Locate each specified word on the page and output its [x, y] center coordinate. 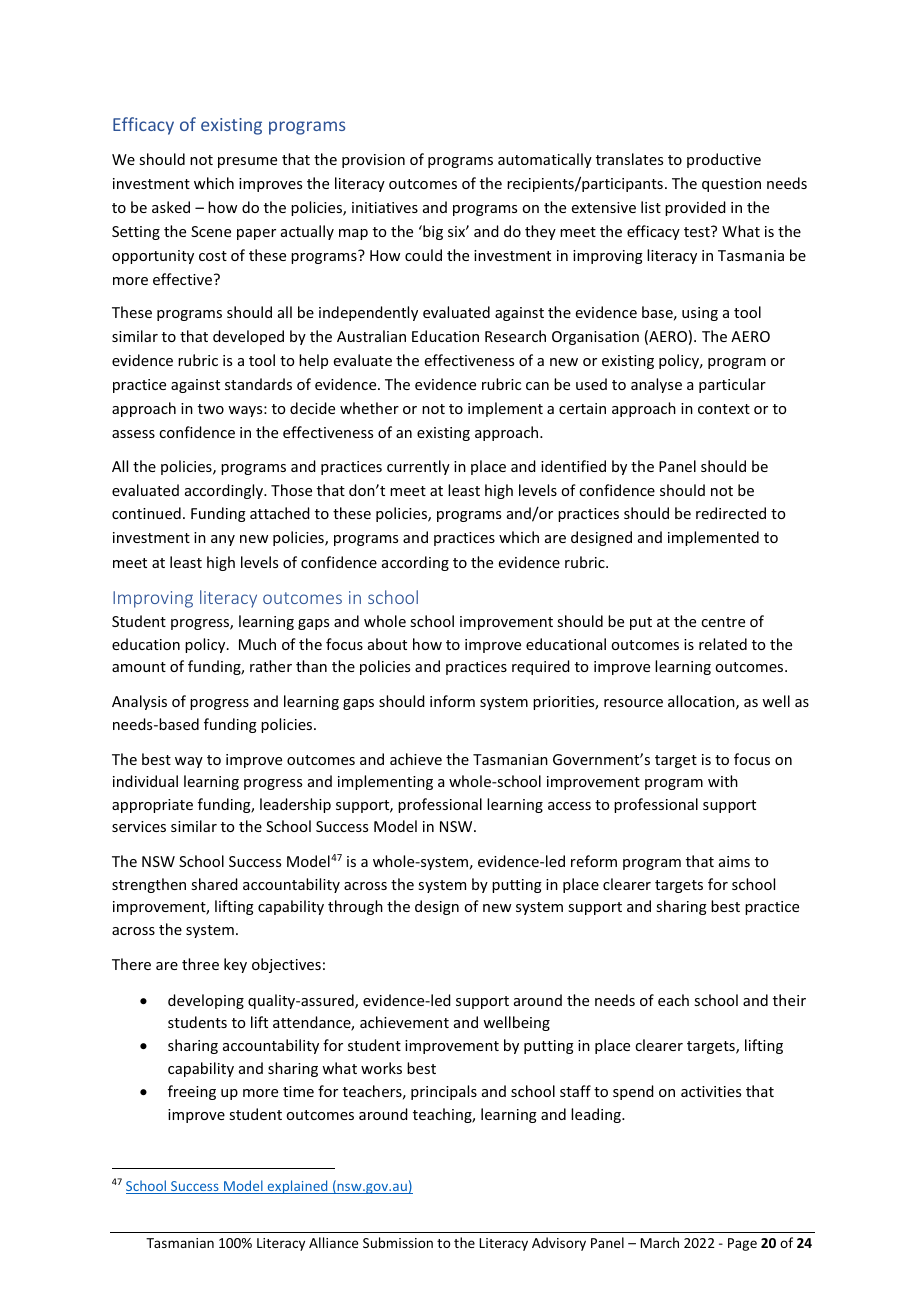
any [223, 540]
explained [297, 1187]
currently [418, 467]
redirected [731, 513]
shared [214, 884]
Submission [398, 1242]
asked [171, 207]
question [731, 185]
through [355, 907]
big [432, 232]
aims [734, 861]
